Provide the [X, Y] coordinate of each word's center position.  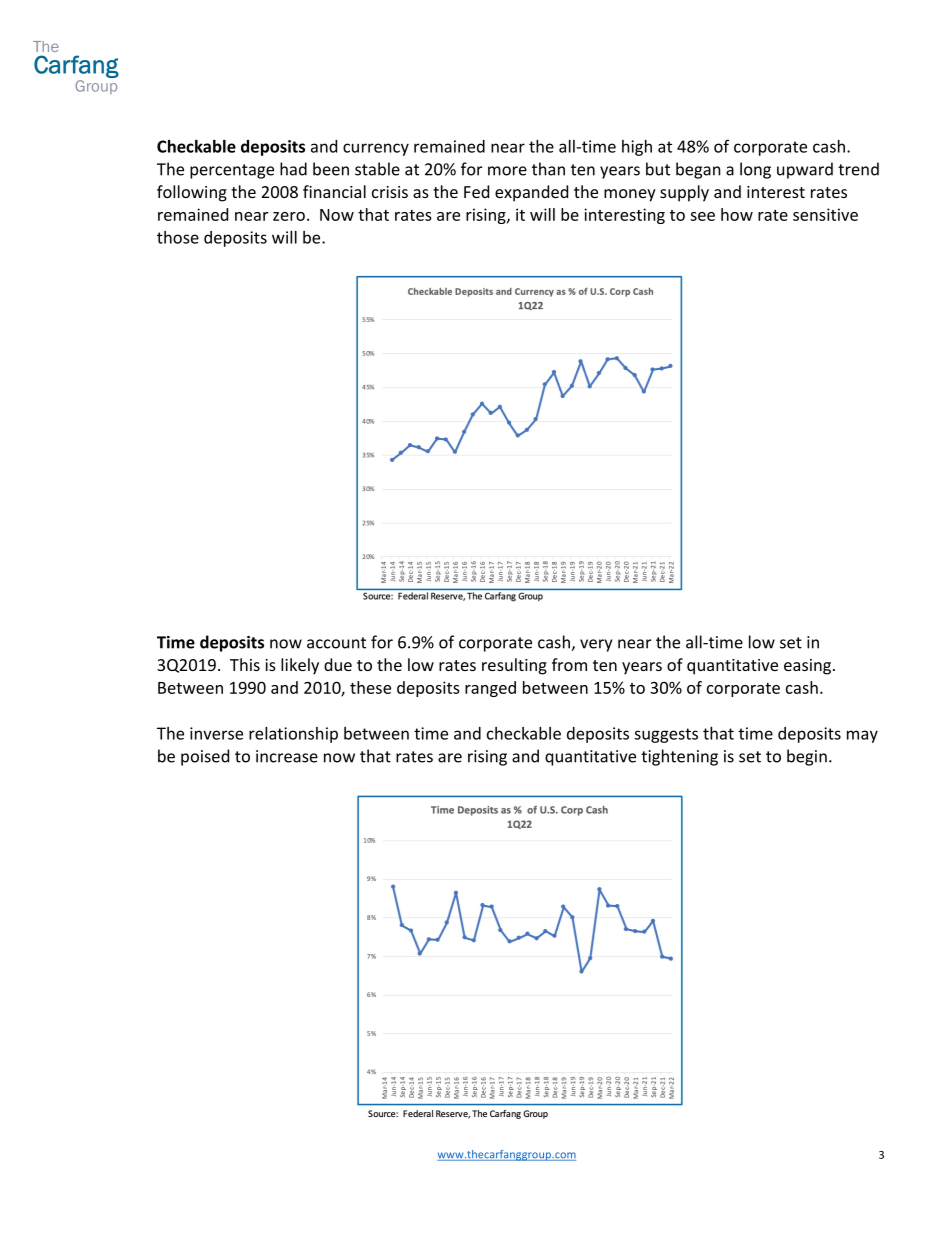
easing [809, 667]
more [507, 171]
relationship [293, 735]
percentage [232, 171]
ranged [490, 689]
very [596, 645]
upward [805, 170]
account [336, 643]
